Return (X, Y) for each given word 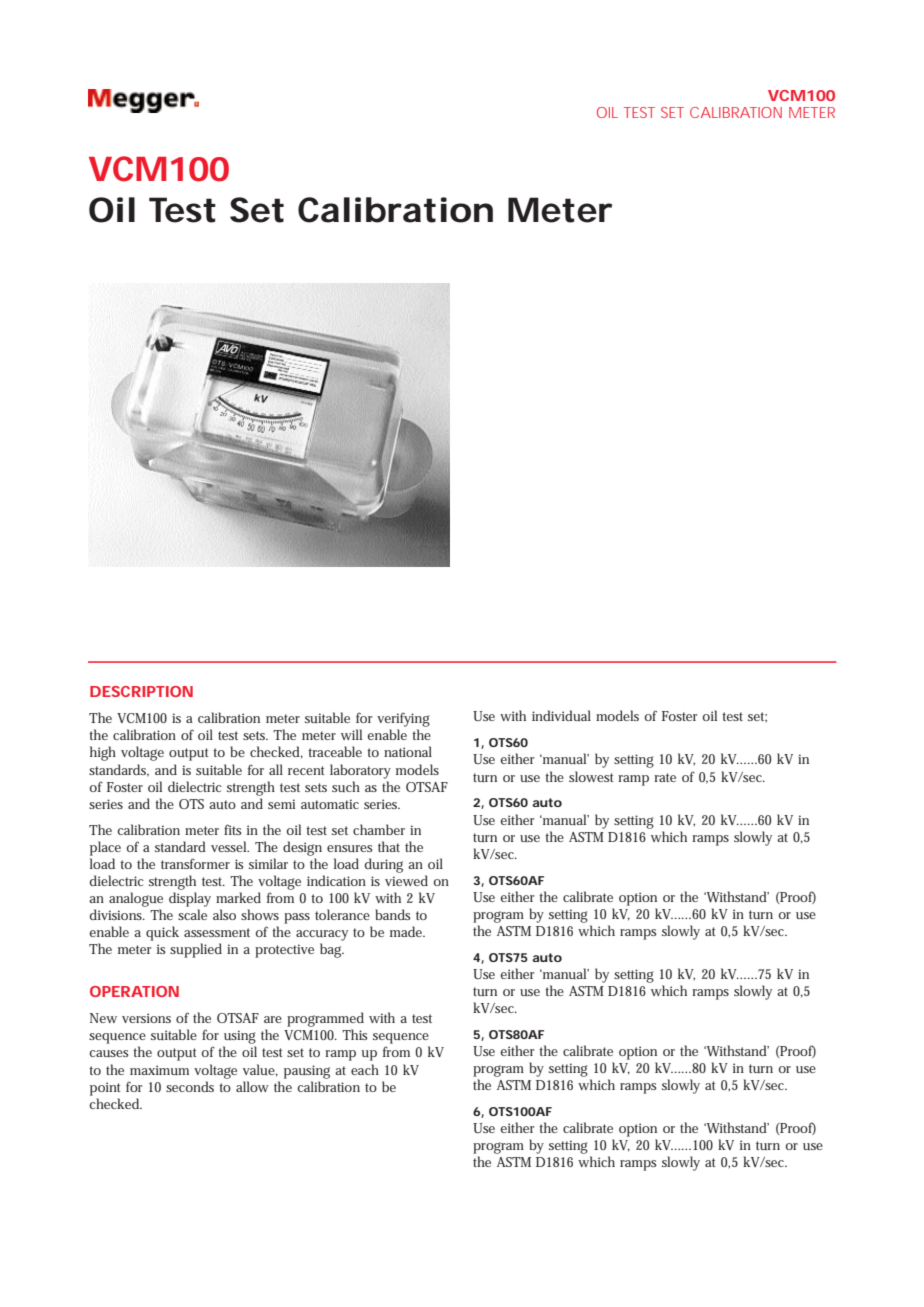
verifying (403, 719)
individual (561, 715)
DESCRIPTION (141, 691)
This (355, 1034)
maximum (159, 1070)
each (365, 1069)
